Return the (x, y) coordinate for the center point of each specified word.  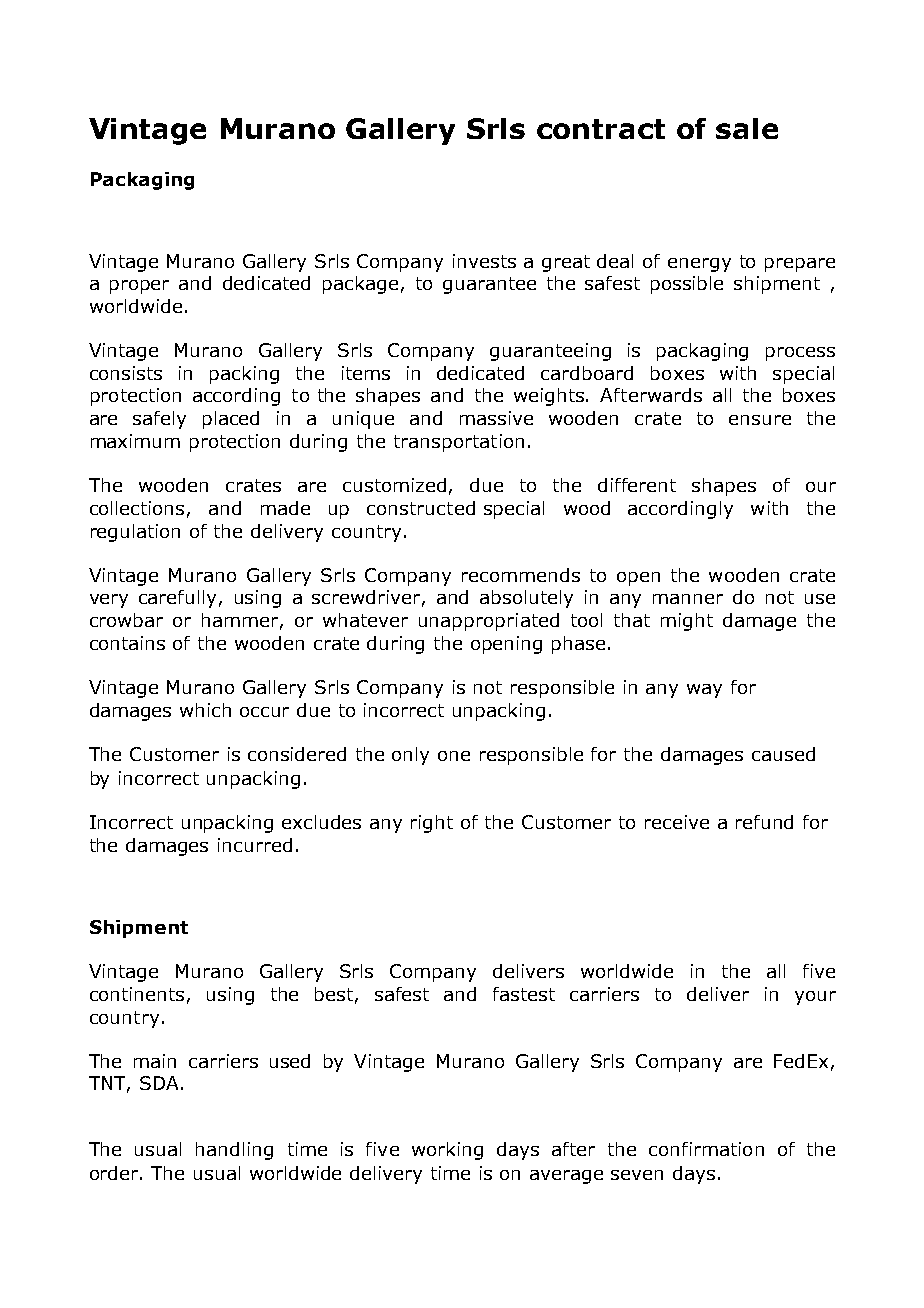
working (447, 1151)
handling (234, 1151)
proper (139, 287)
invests (484, 261)
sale (747, 128)
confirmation (706, 1149)
